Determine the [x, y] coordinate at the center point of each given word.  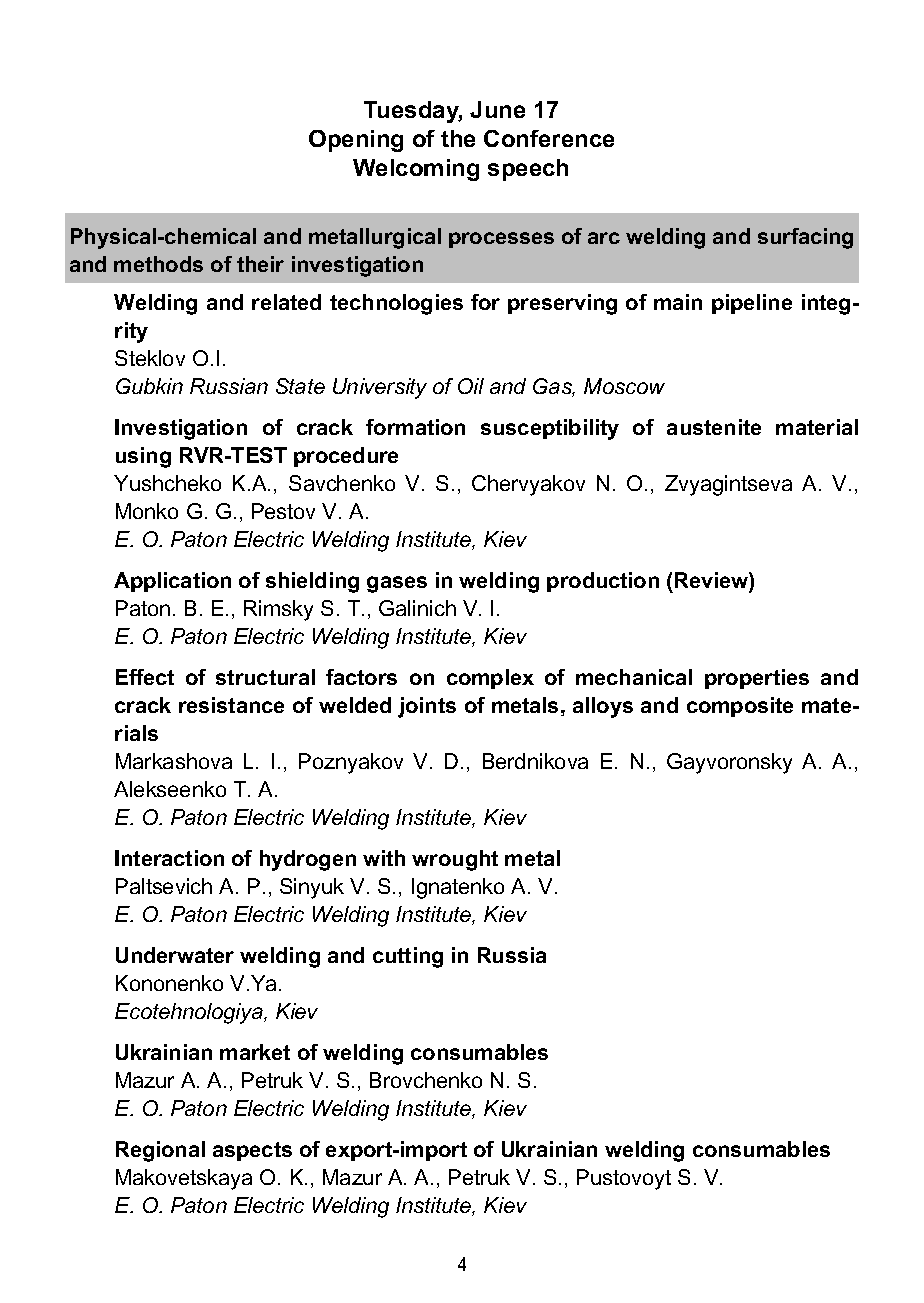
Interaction [169, 858]
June [497, 109]
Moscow [624, 386]
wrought [455, 860]
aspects [252, 1151]
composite [740, 707]
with [384, 858]
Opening [356, 141]
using [143, 457]
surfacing [805, 238]
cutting [408, 957]
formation [415, 427]
